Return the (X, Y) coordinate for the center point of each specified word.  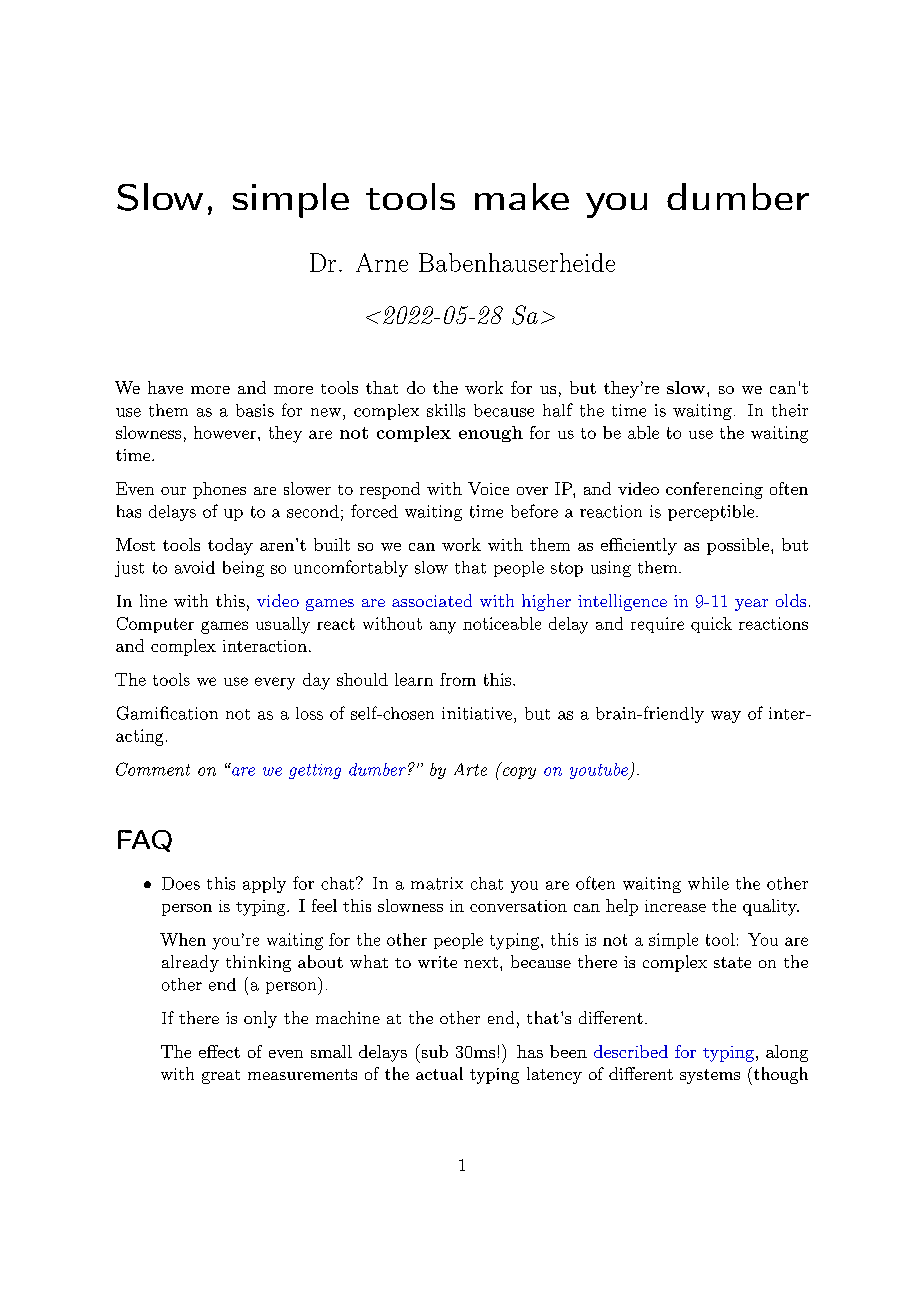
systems (710, 1076)
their (790, 410)
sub (433, 1051)
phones (219, 490)
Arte (470, 769)
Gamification (167, 713)
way (726, 717)
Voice (488, 488)
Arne (382, 262)
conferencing (714, 490)
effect (219, 1051)
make (522, 196)
